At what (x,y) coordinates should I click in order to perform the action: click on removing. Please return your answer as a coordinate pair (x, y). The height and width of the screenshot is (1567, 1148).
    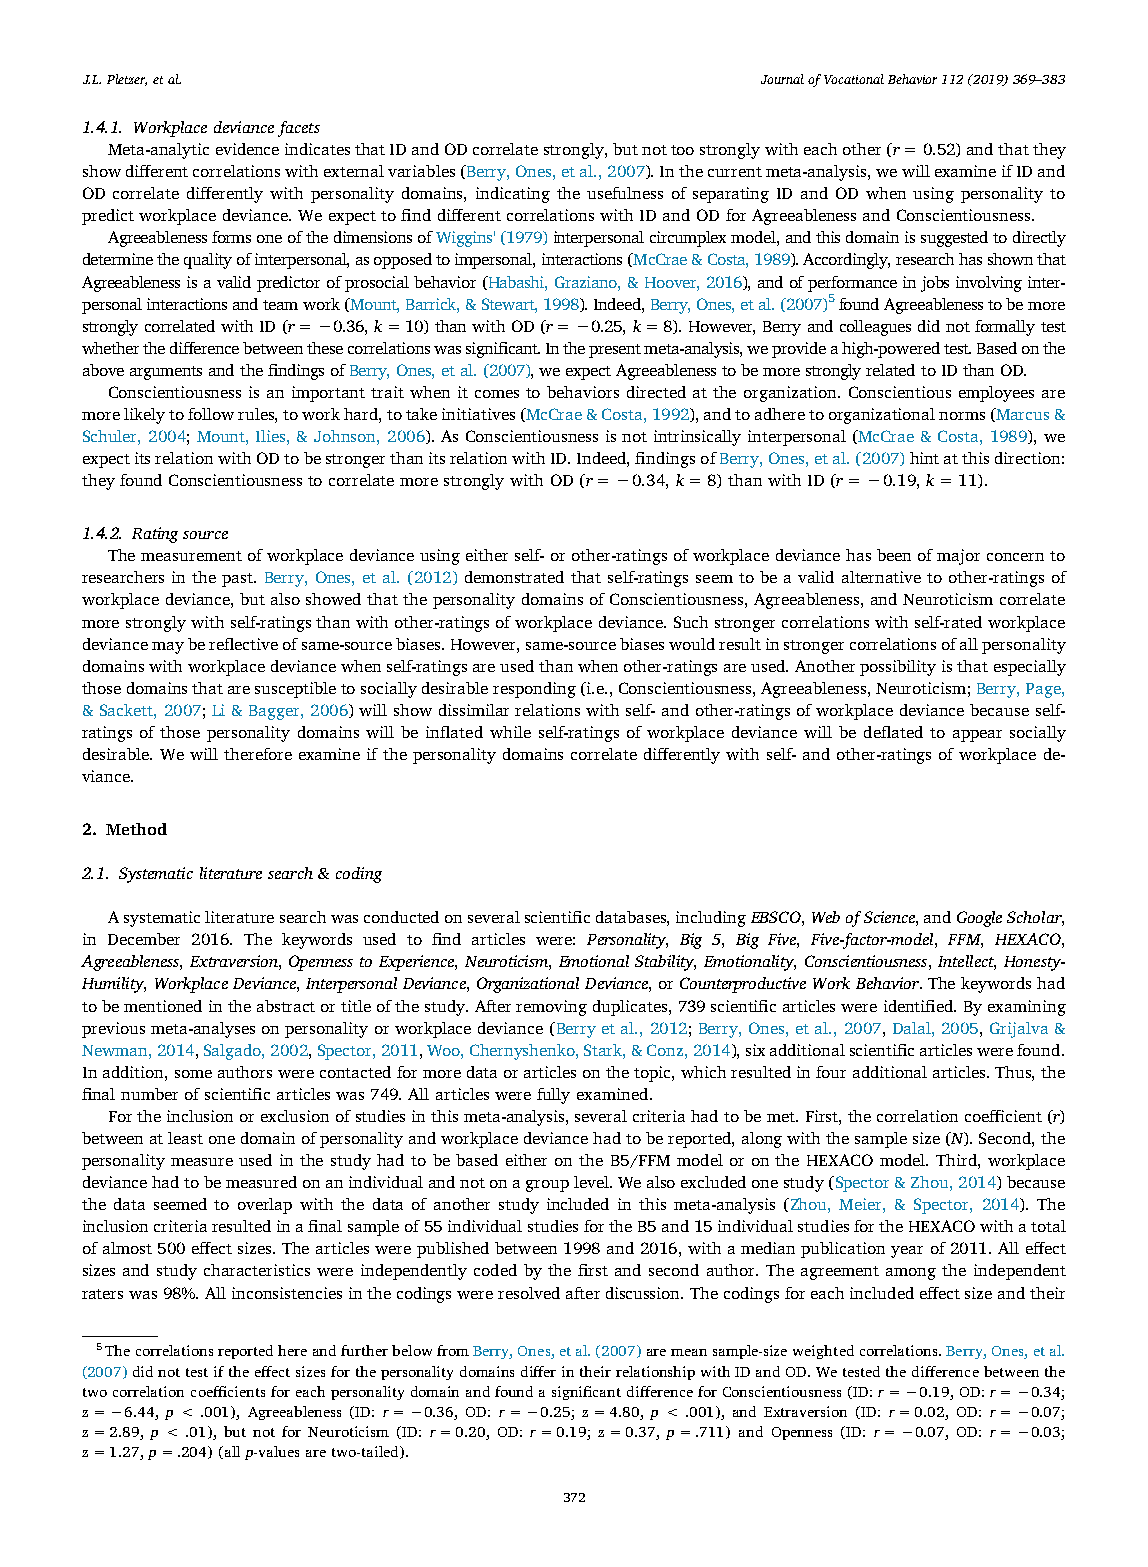
    Looking at the image, I should click on (551, 1008).
